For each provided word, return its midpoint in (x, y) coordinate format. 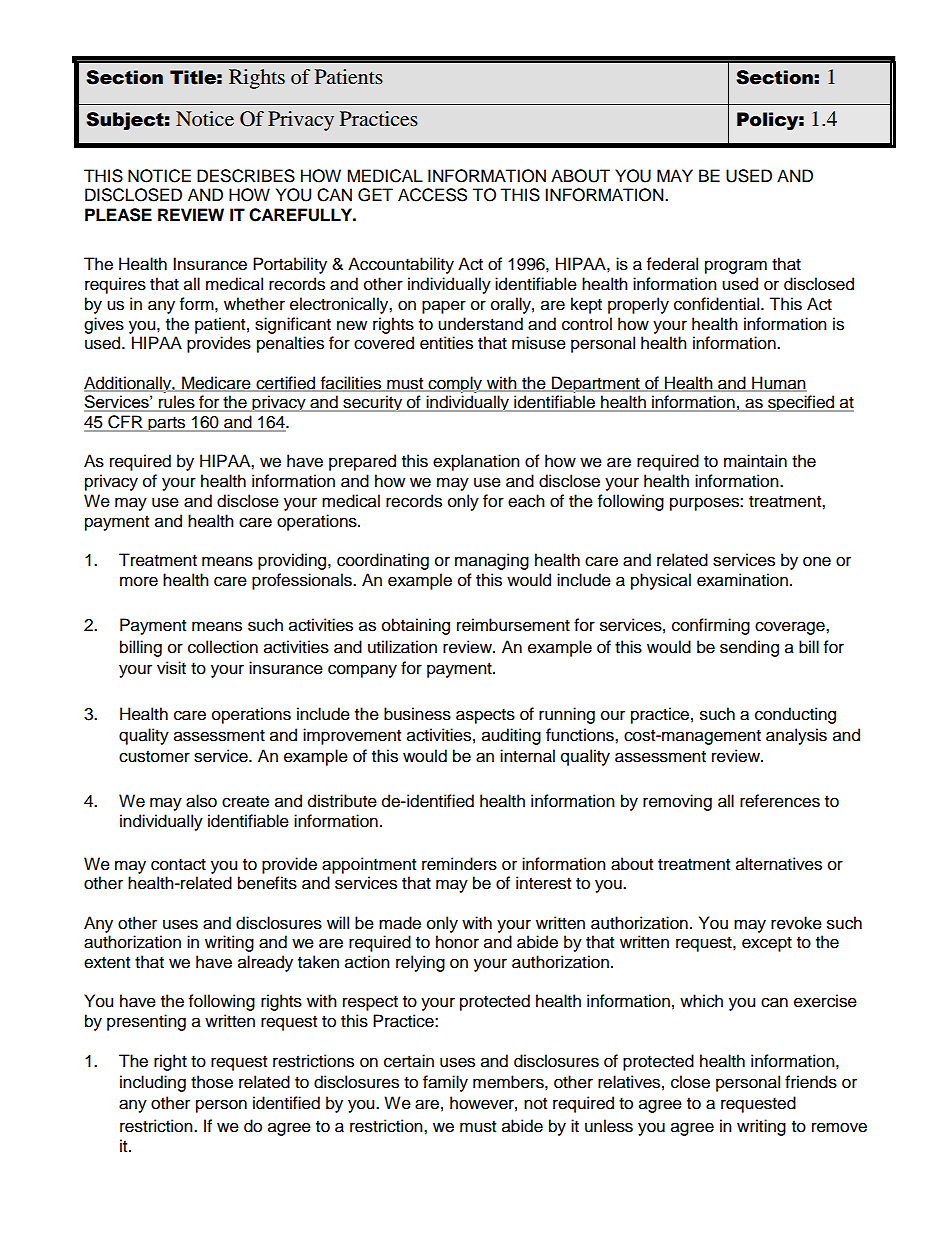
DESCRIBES (246, 176)
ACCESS (432, 195)
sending (749, 648)
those (212, 1082)
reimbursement (513, 625)
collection (223, 647)
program (736, 267)
